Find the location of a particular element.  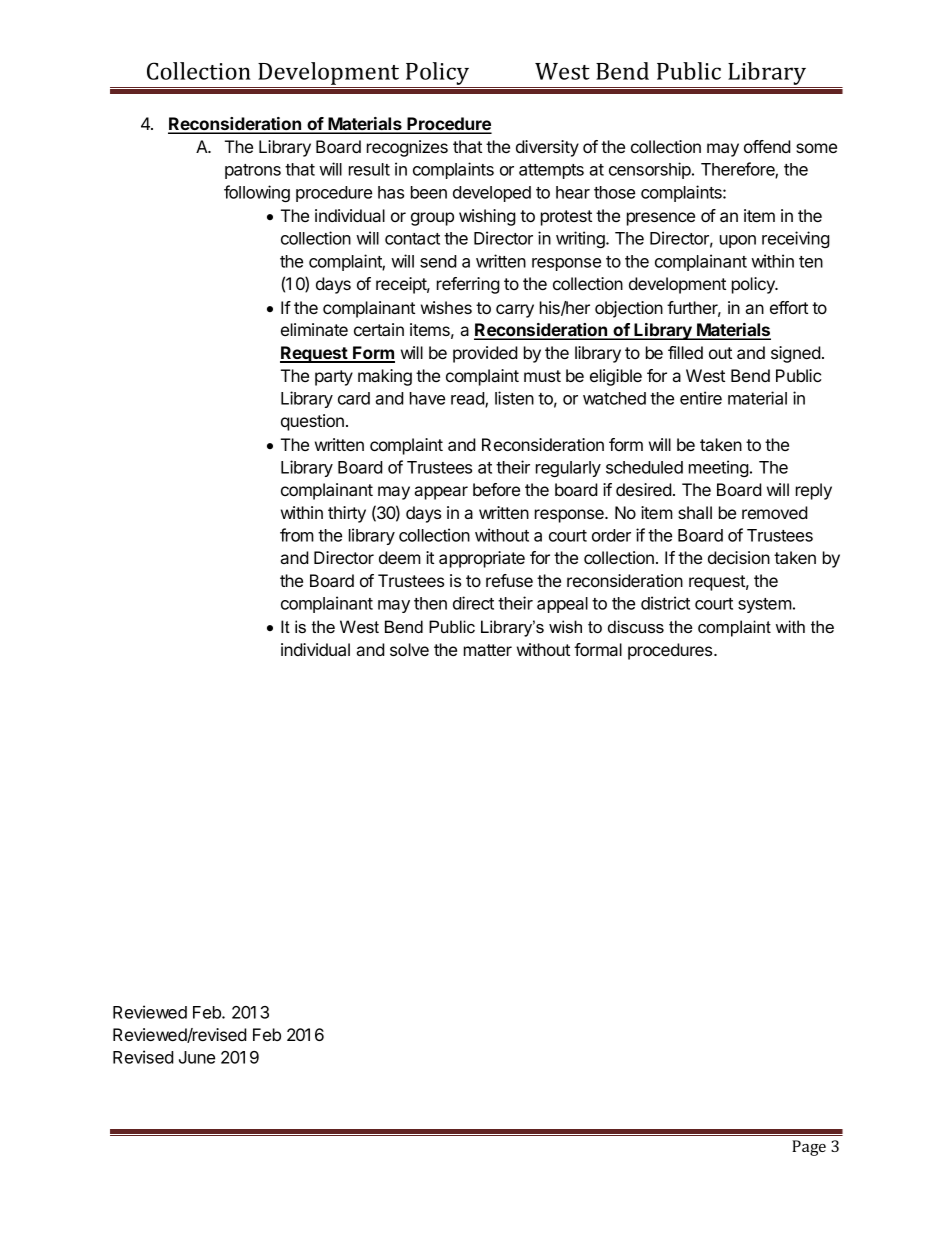

Page is located at coordinates (809, 1148).
